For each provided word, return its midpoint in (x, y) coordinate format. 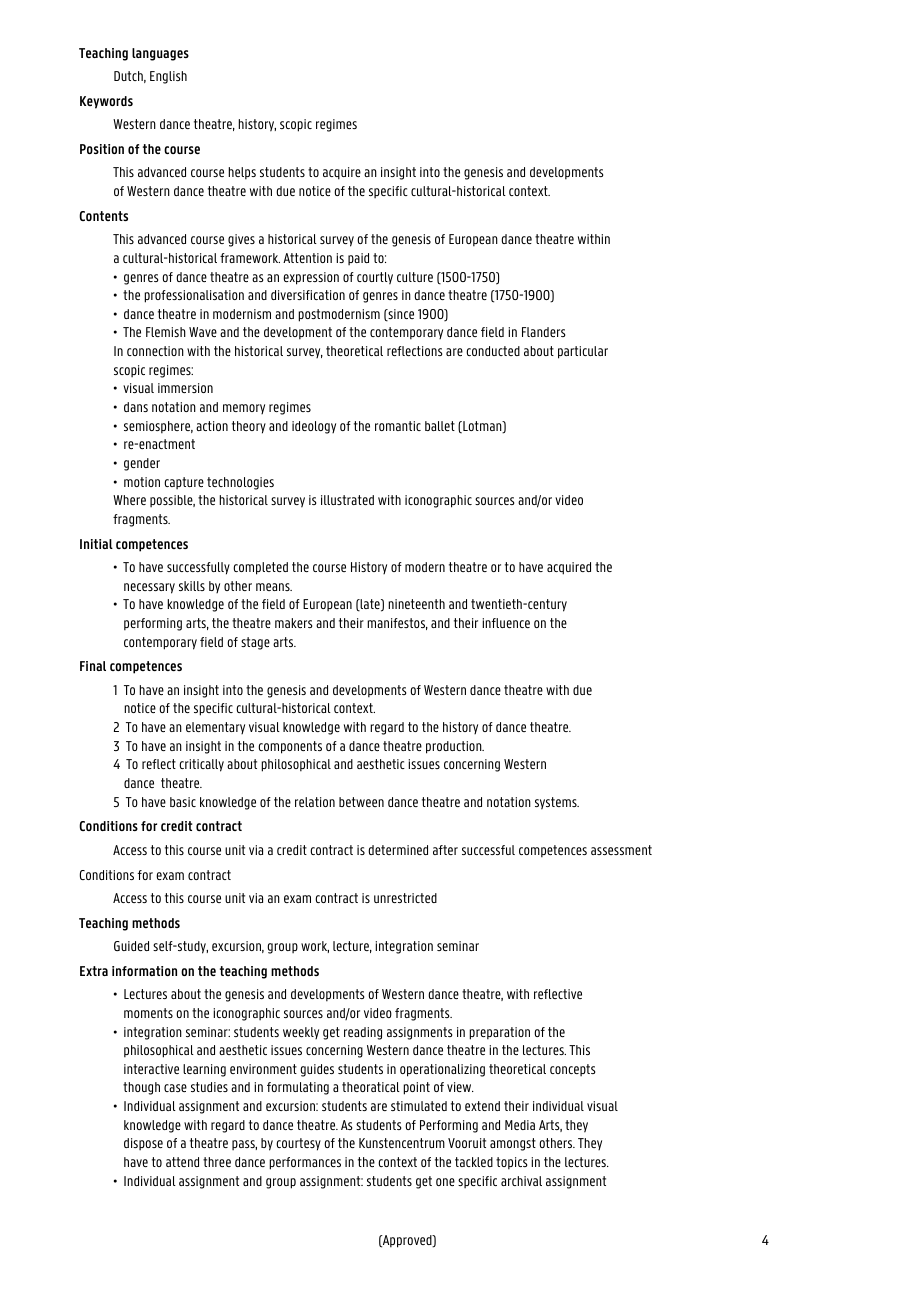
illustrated (347, 500)
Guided (131, 946)
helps (242, 173)
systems (557, 803)
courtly (375, 278)
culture (415, 277)
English (168, 77)
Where (129, 500)
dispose (143, 1144)
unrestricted (405, 898)
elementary (215, 728)
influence (506, 623)
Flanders (543, 332)
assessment (621, 850)
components (290, 747)
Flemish (166, 332)
